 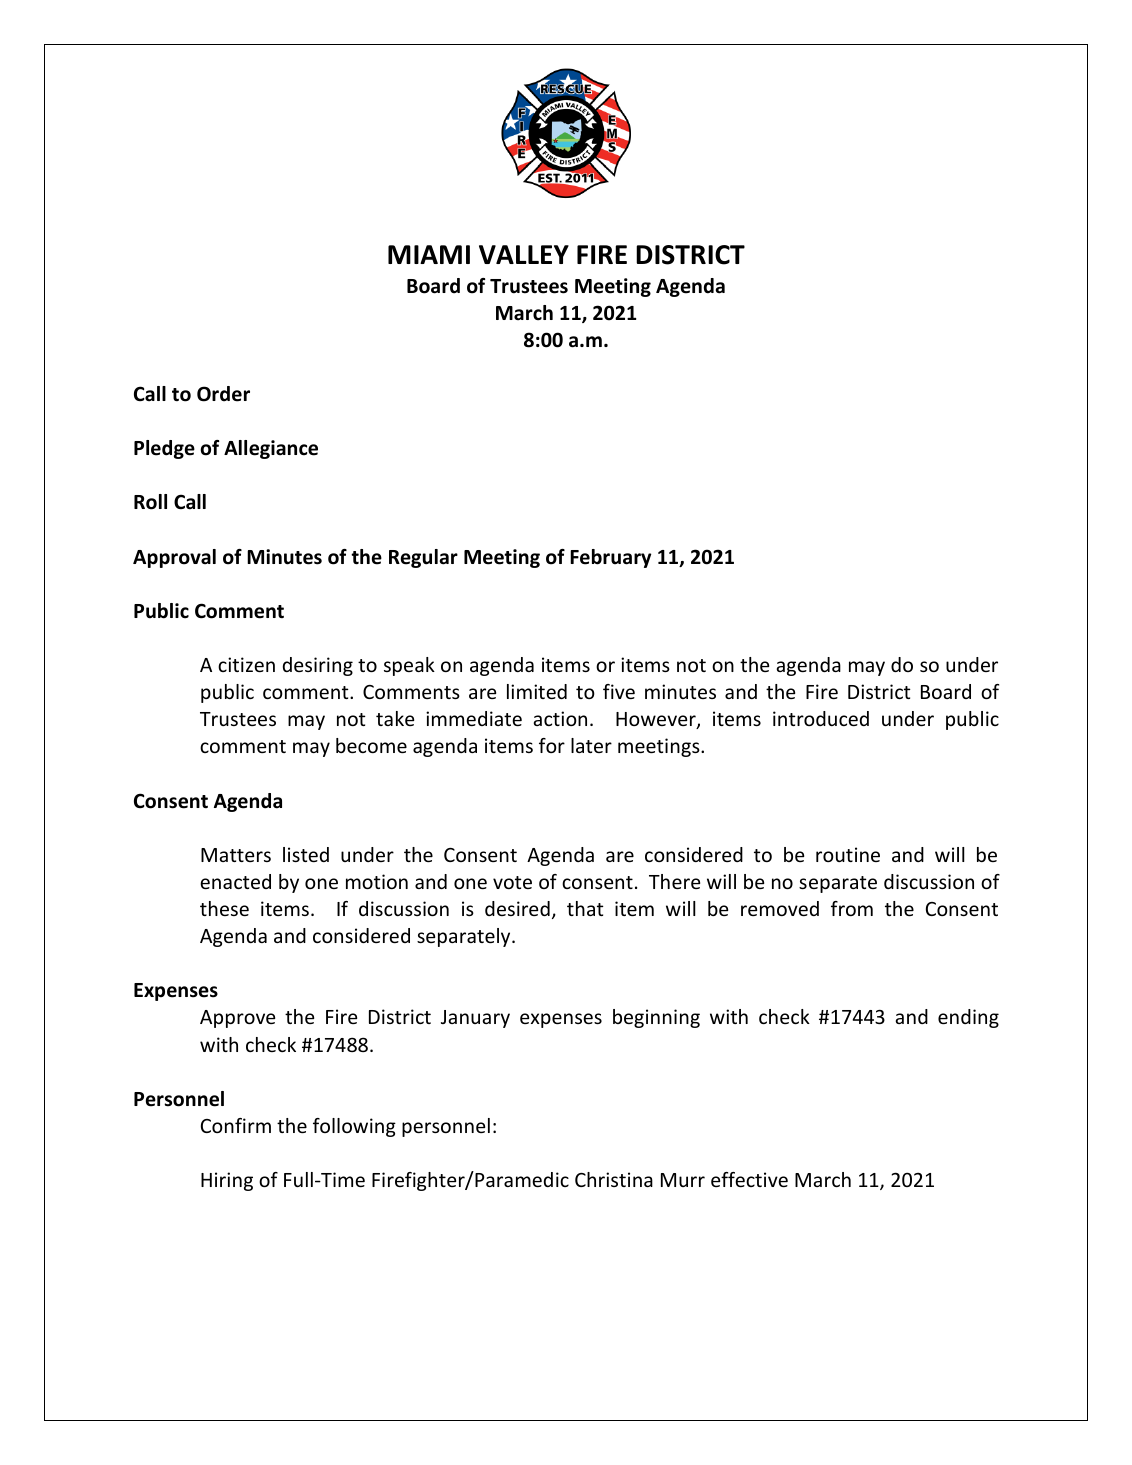 What do you see at coordinates (429, 254) in the page?
I see `MIAMI` at bounding box center [429, 254].
